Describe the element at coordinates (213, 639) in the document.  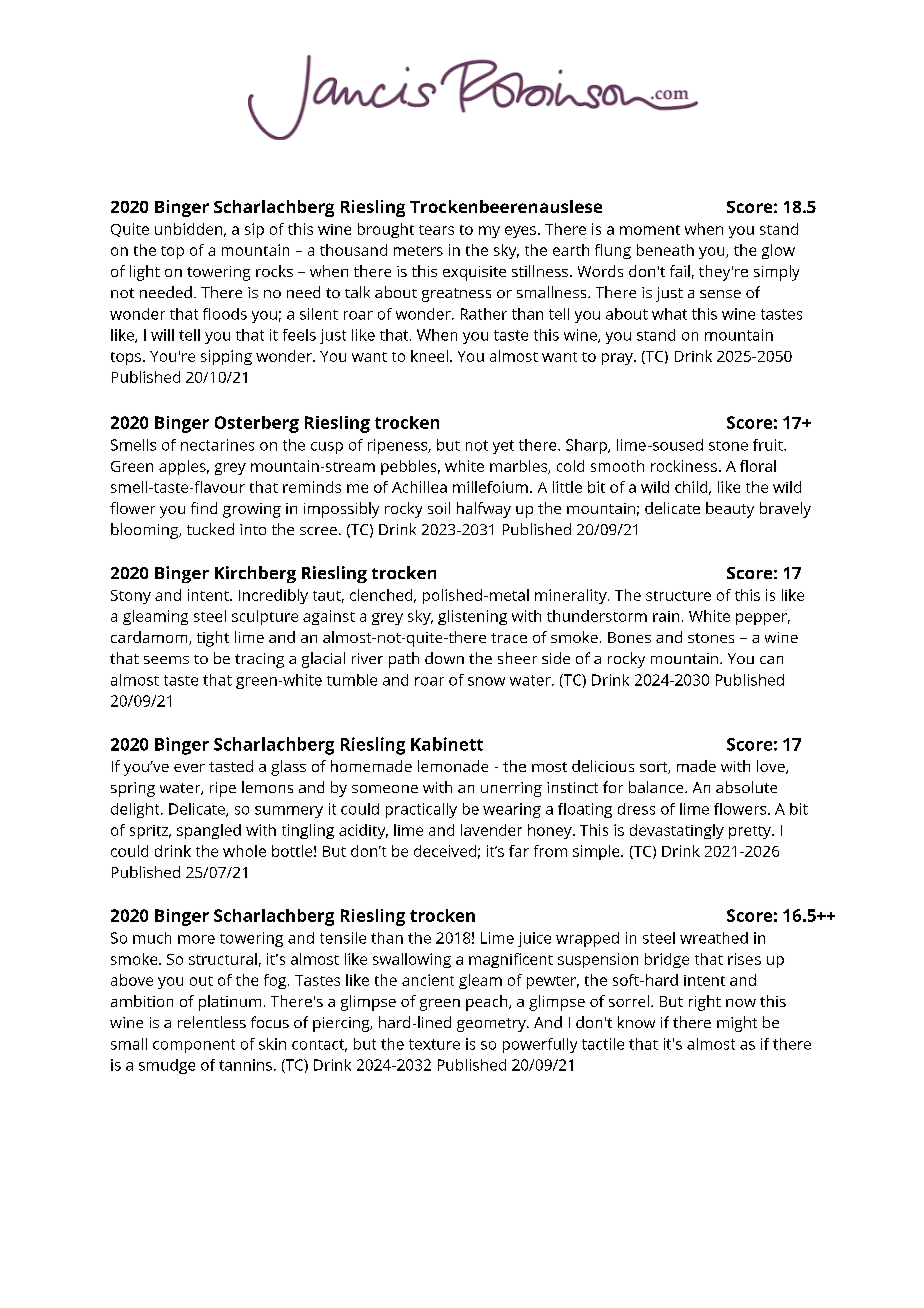
I see `tight` at that location.
